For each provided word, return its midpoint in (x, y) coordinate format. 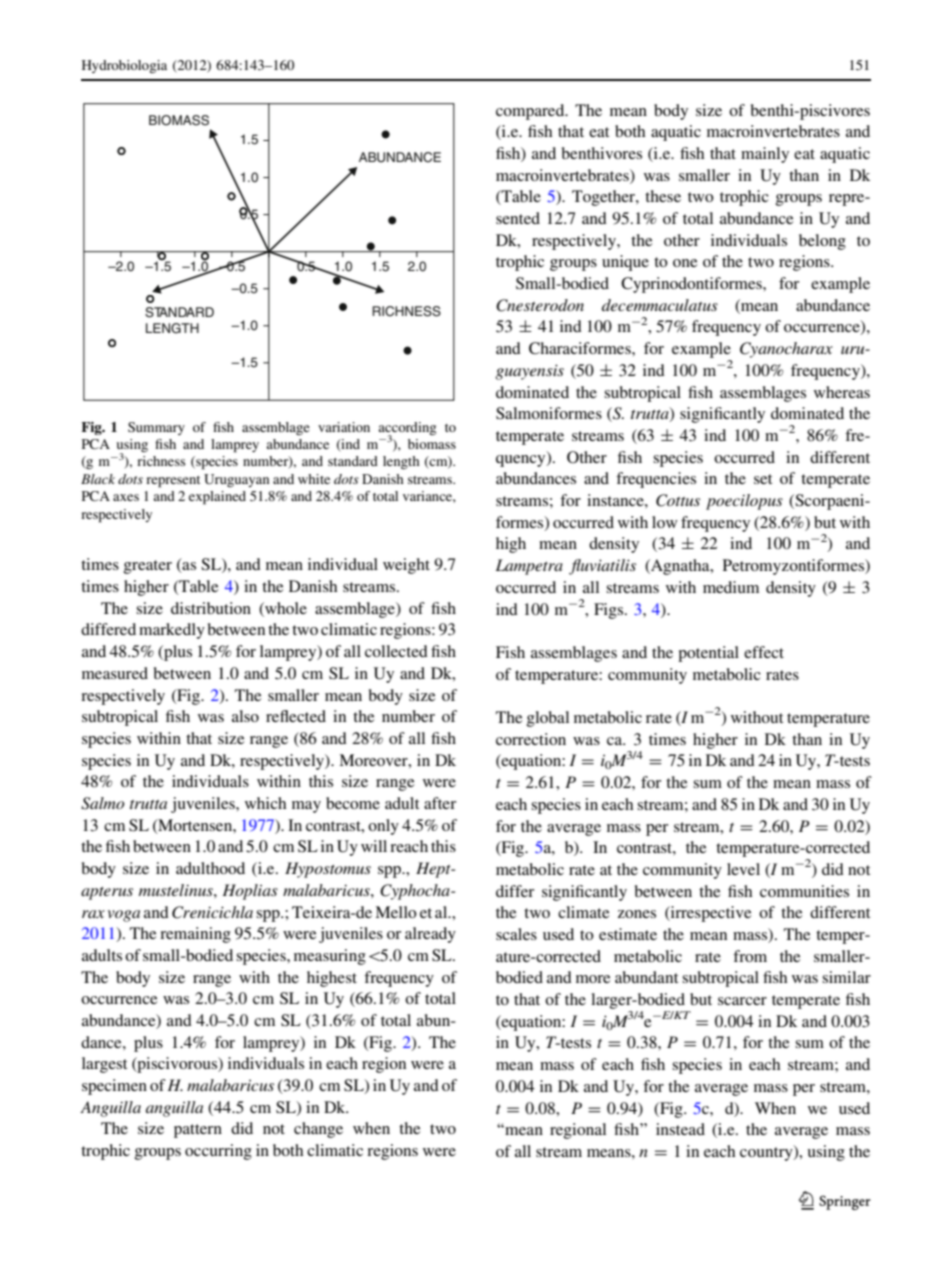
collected (396, 651)
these (663, 196)
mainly (765, 155)
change (318, 1130)
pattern (198, 1131)
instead (680, 1129)
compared (531, 112)
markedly (172, 631)
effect (764, 652)
